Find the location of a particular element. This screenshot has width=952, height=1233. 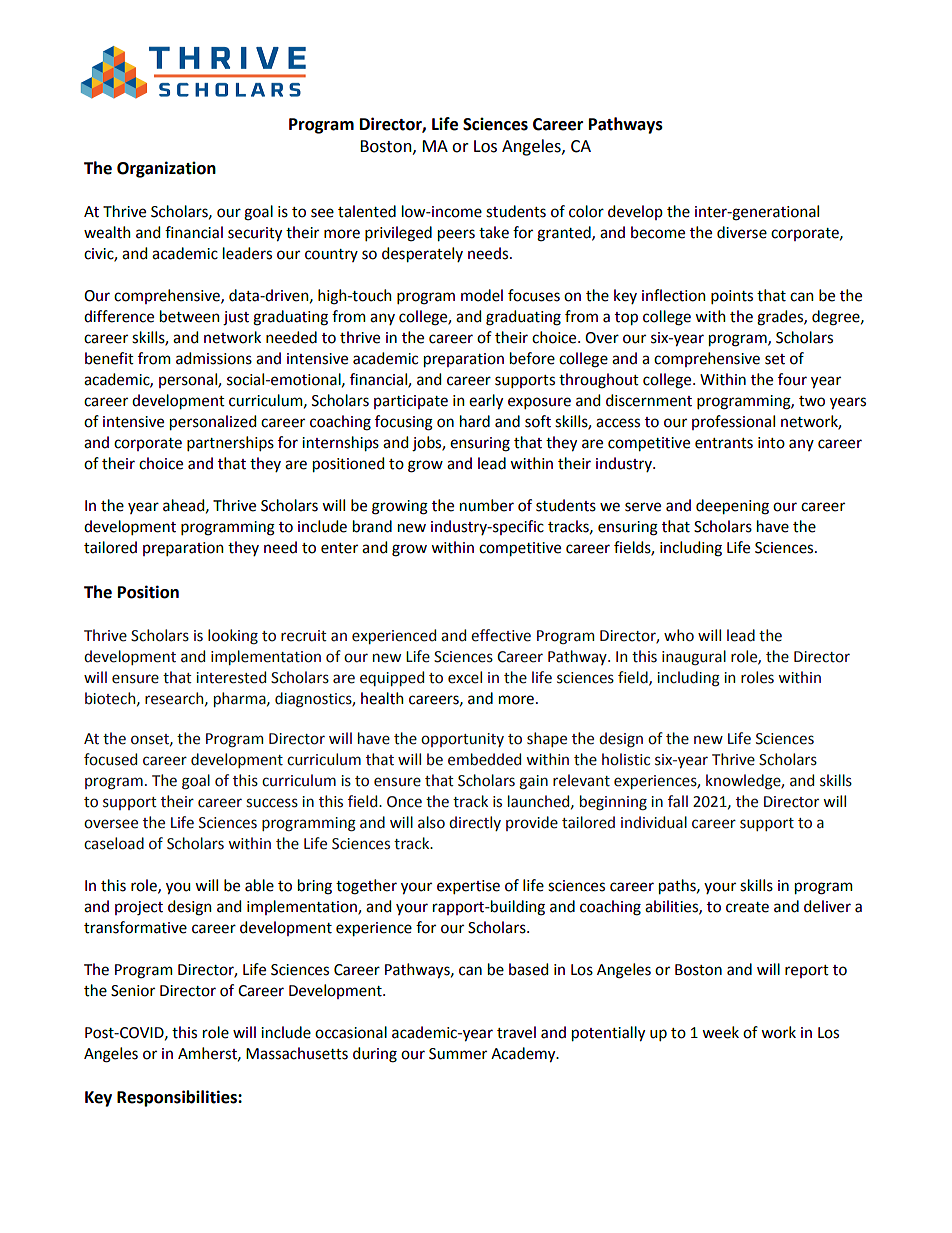

effective is located at coordinates (501, 635).
